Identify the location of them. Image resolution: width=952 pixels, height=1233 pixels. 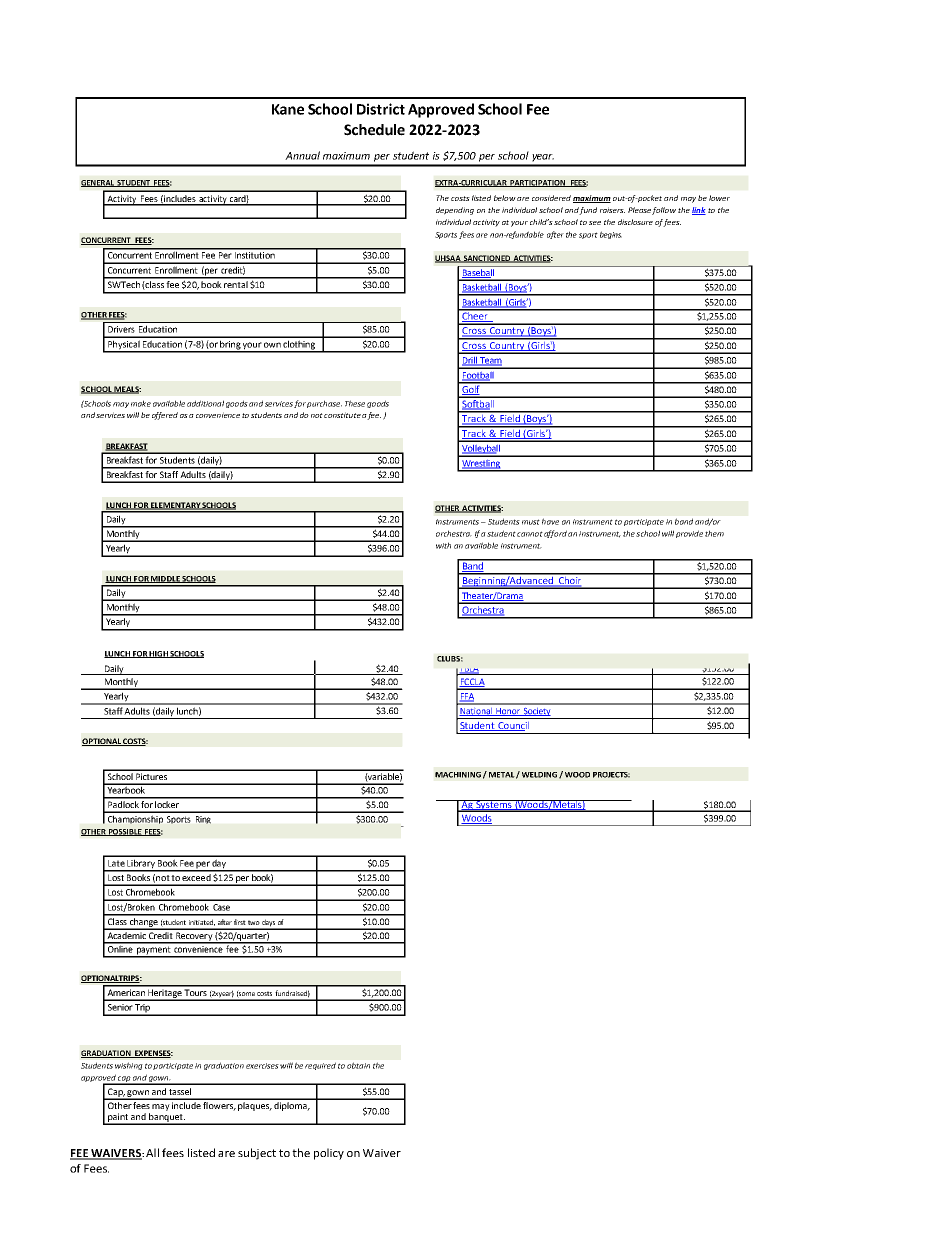
(714, 533).
